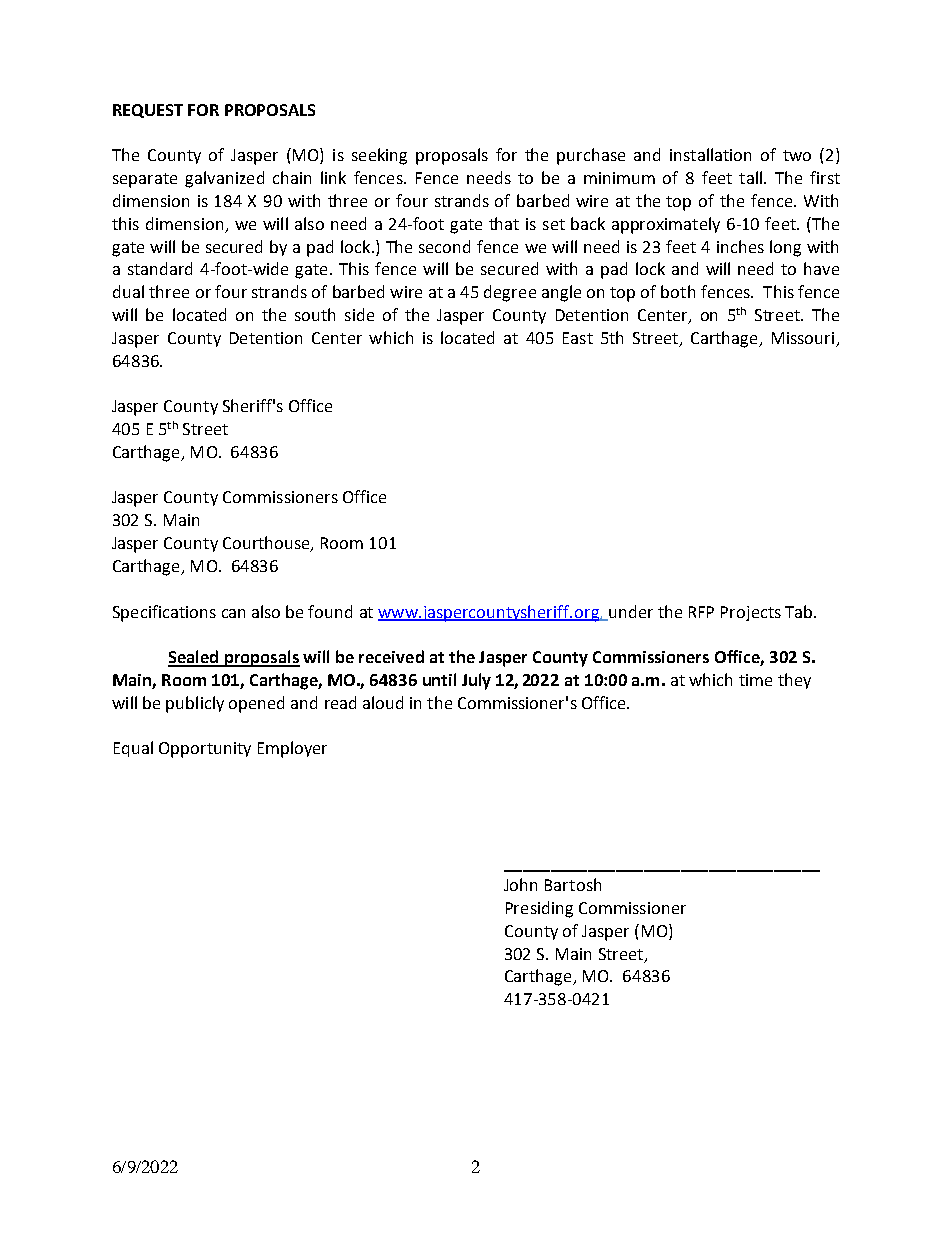 The width and height of the document is (952, 1233). What do you see at coordinates (476, 681) in the document?
I see `July` at bounding box center [476, 681].
